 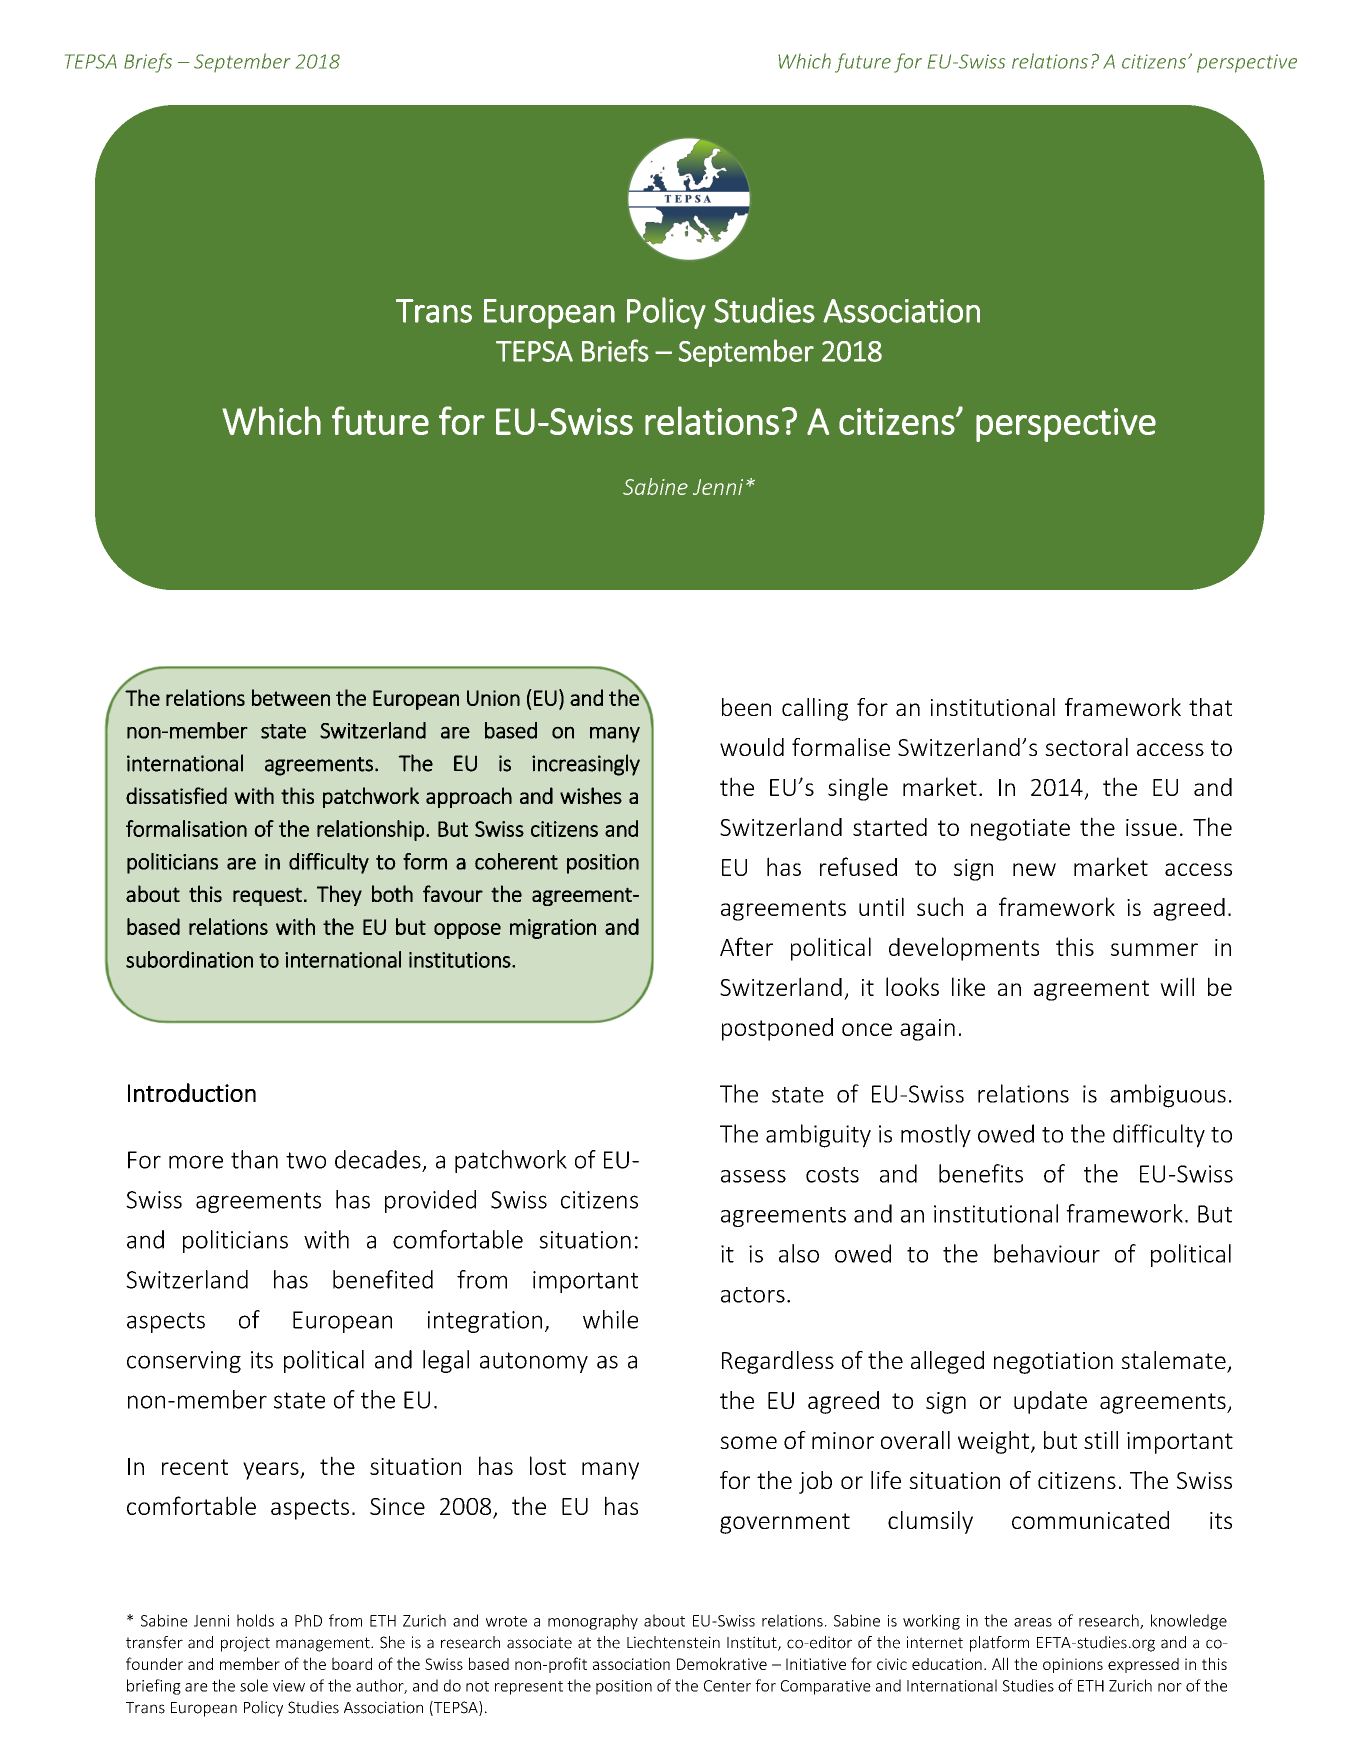 What do you see at coordinates (746, 946) in the image?
I see `After` at bounding box center [746, 946].
